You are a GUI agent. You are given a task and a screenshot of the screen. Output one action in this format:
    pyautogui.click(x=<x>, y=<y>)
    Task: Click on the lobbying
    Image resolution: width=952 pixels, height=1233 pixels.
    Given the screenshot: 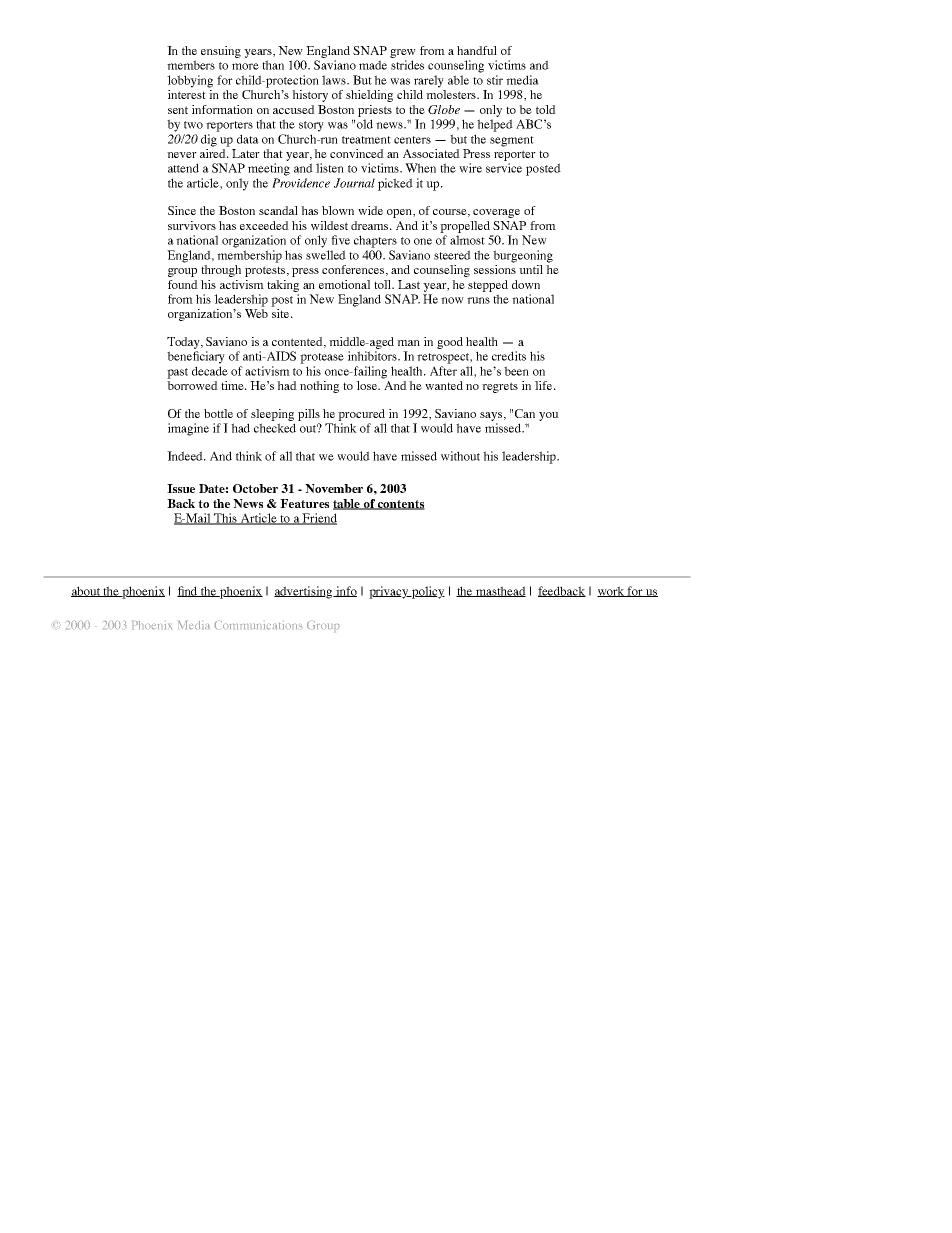 What is the action you would take?
    pyautogui.click(x=190, y=81)
